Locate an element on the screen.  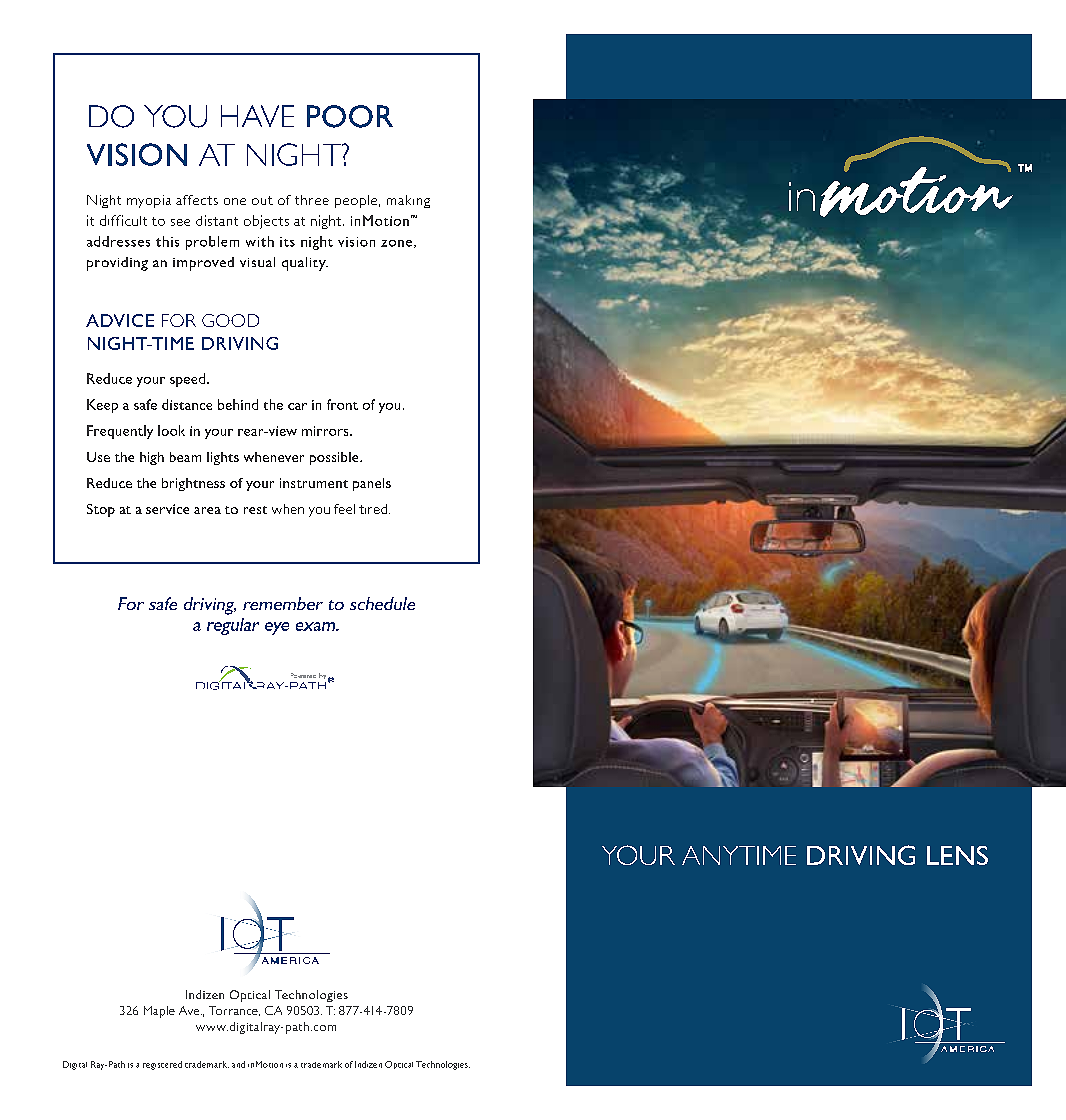
area is located at coordinates (207, 510).
